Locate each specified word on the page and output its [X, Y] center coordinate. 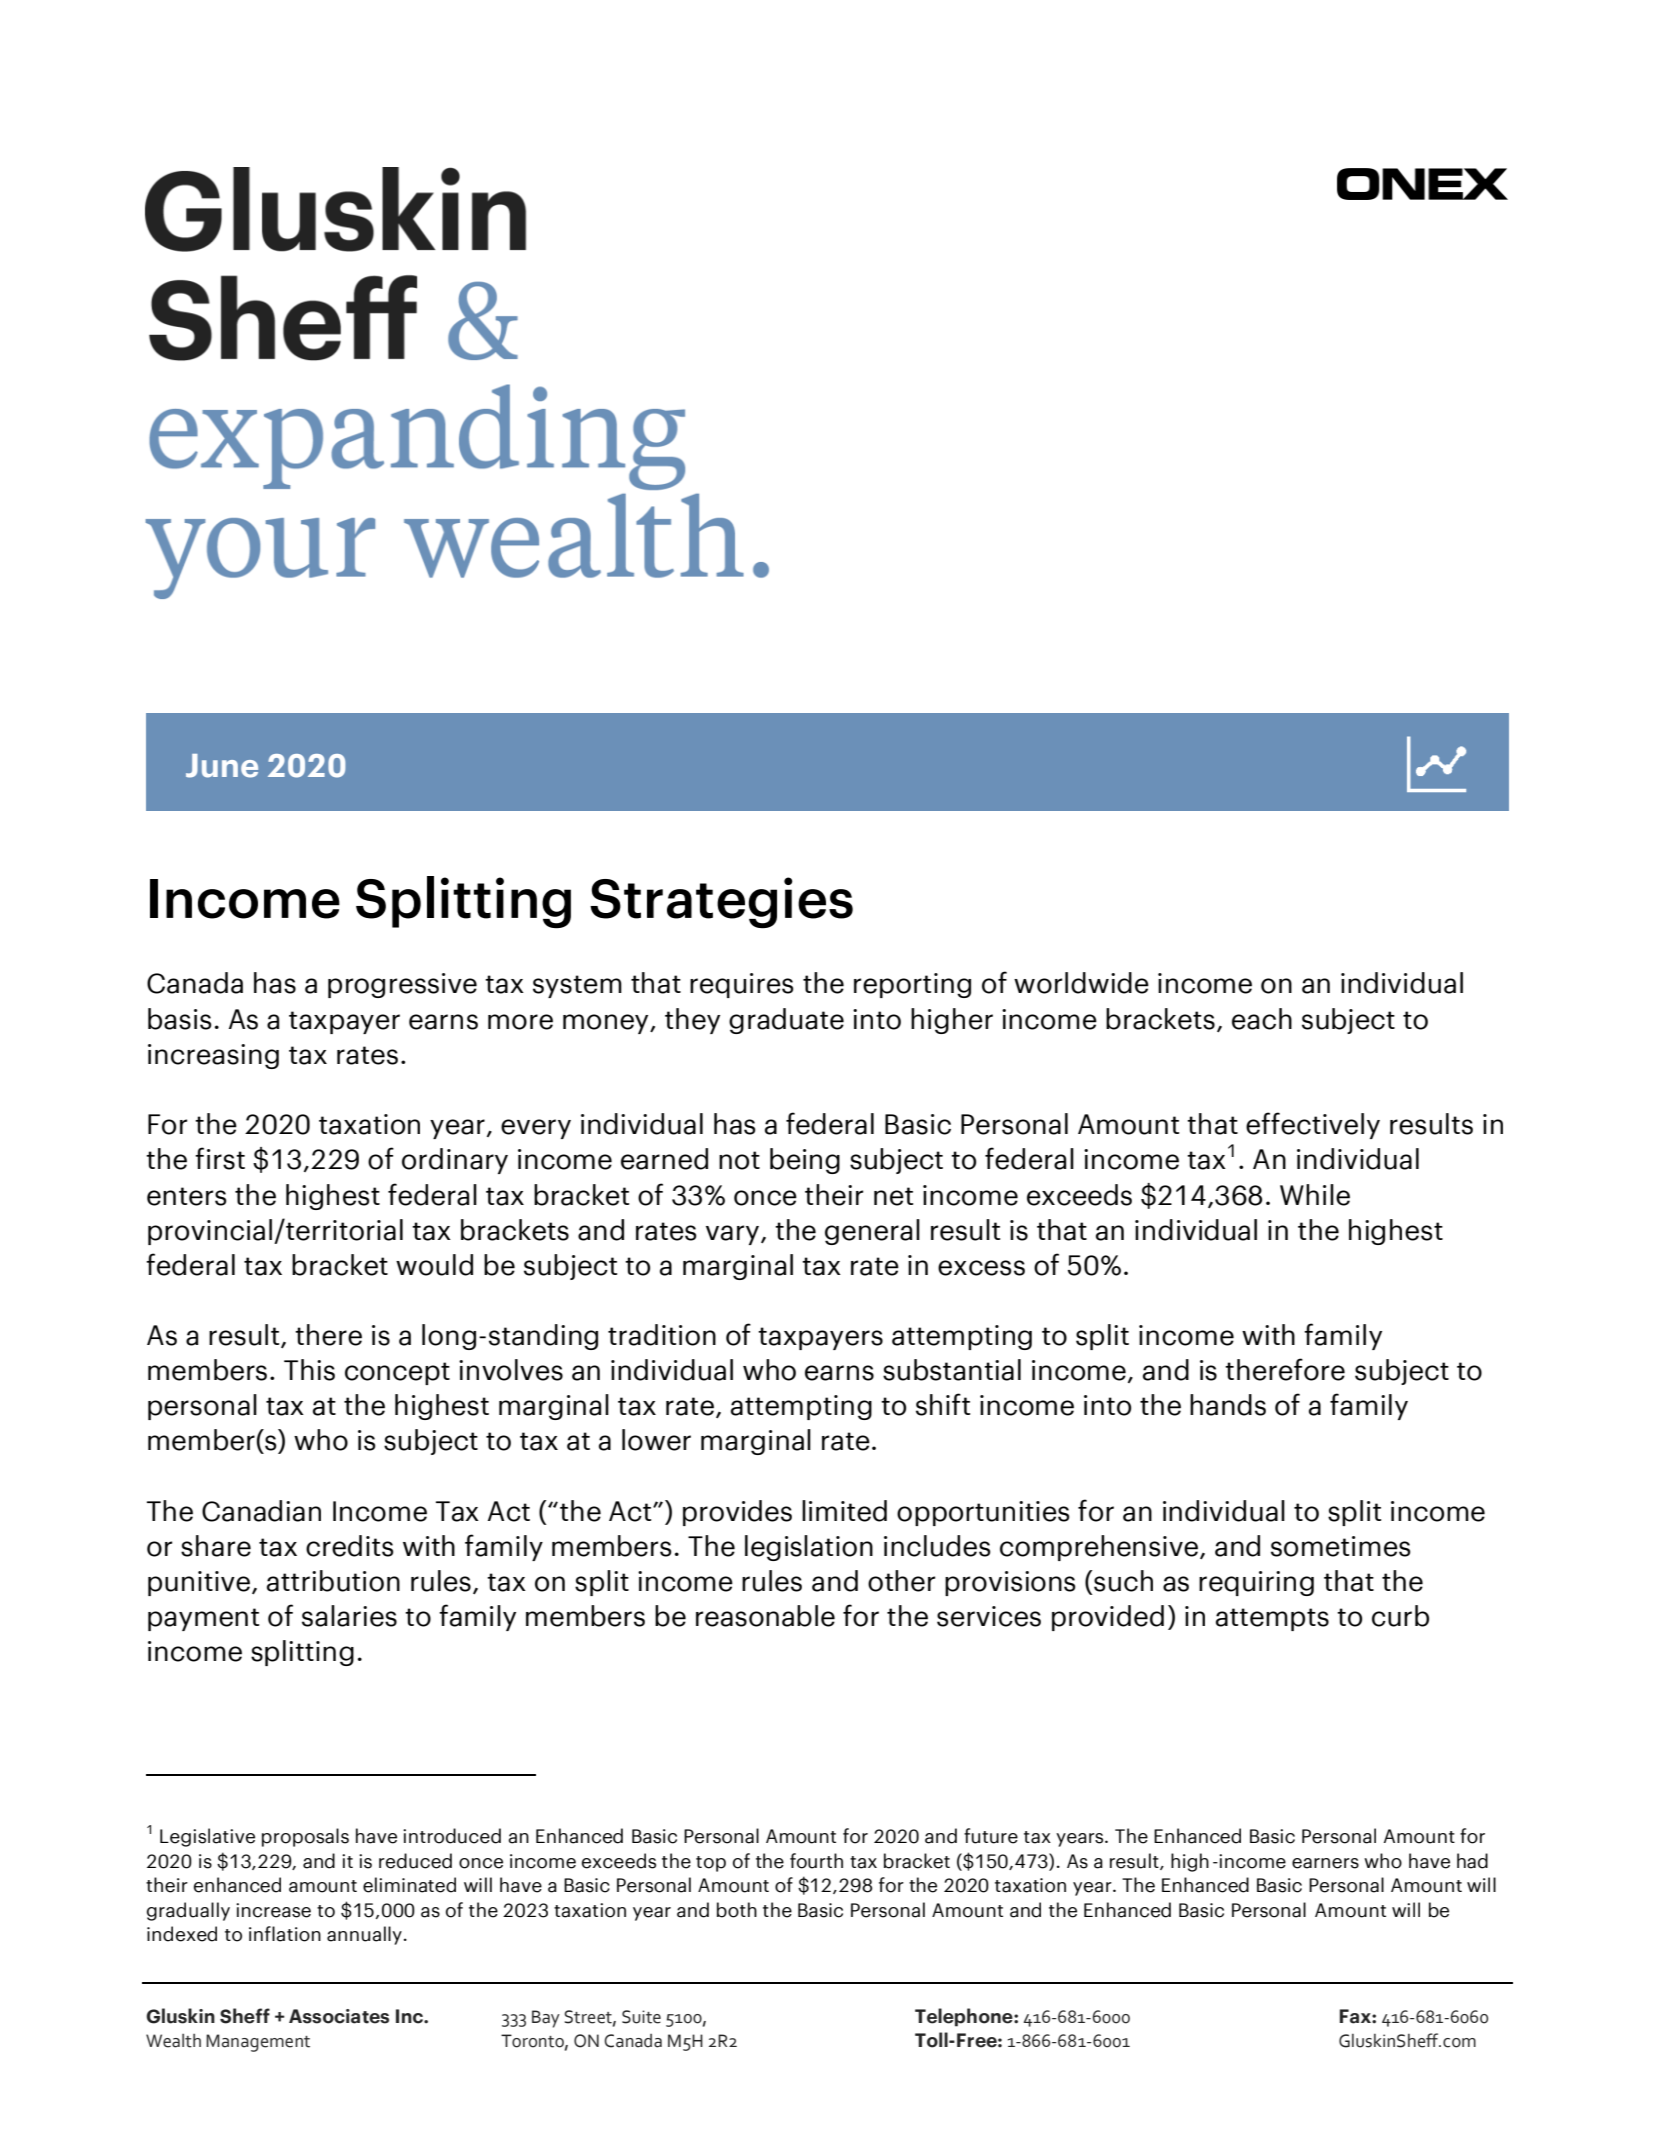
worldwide [1081, 983]
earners [1325, 1863]
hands [1228, 1405]
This [309, 1370]
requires [741, 985]
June [222, 766]
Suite [641, 2017]
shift [943, 1404]
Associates [339, 2016]
